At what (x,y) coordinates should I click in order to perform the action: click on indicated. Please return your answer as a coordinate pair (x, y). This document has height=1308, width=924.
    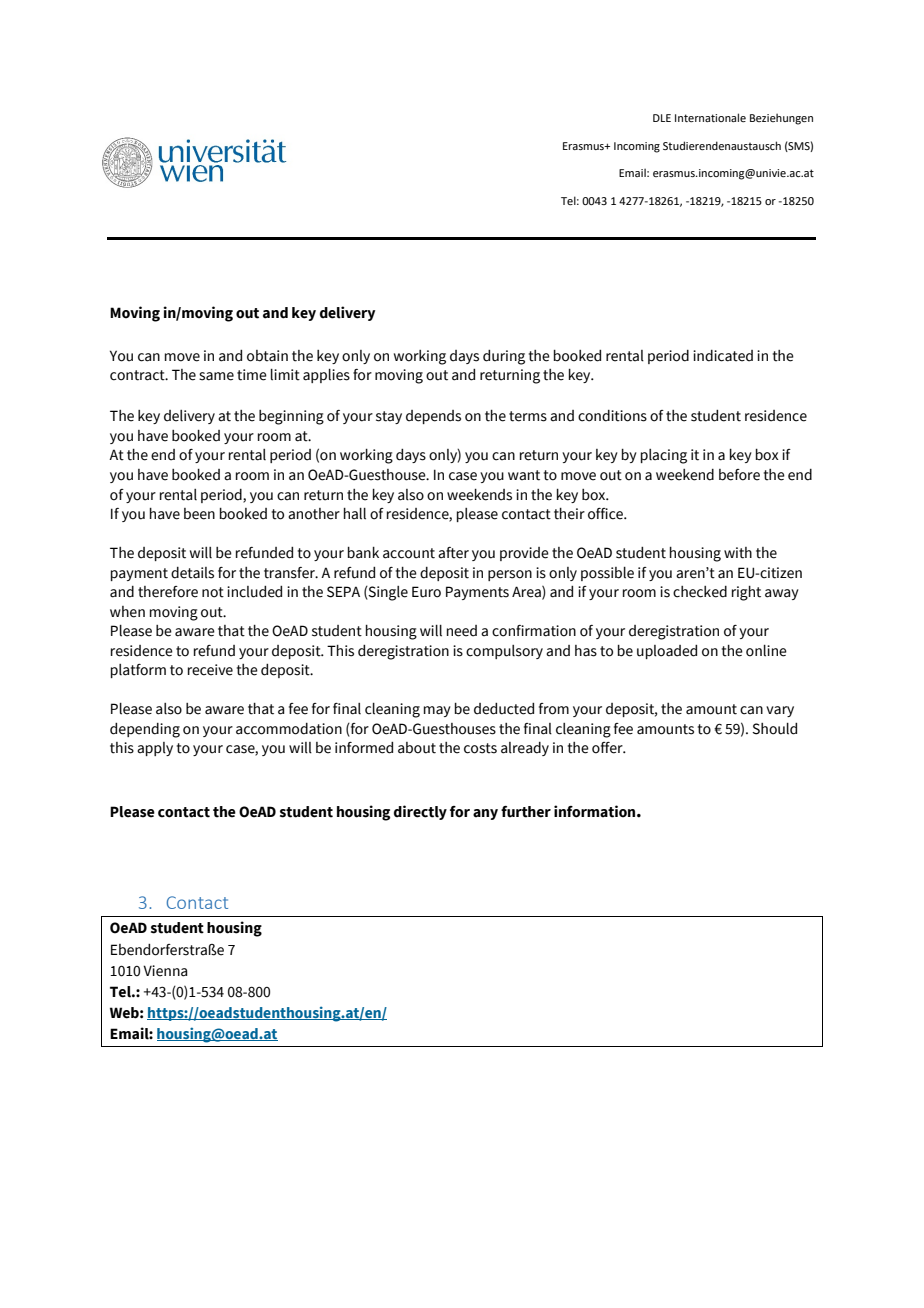
    Looking at the image, I should click on (723, 356).
